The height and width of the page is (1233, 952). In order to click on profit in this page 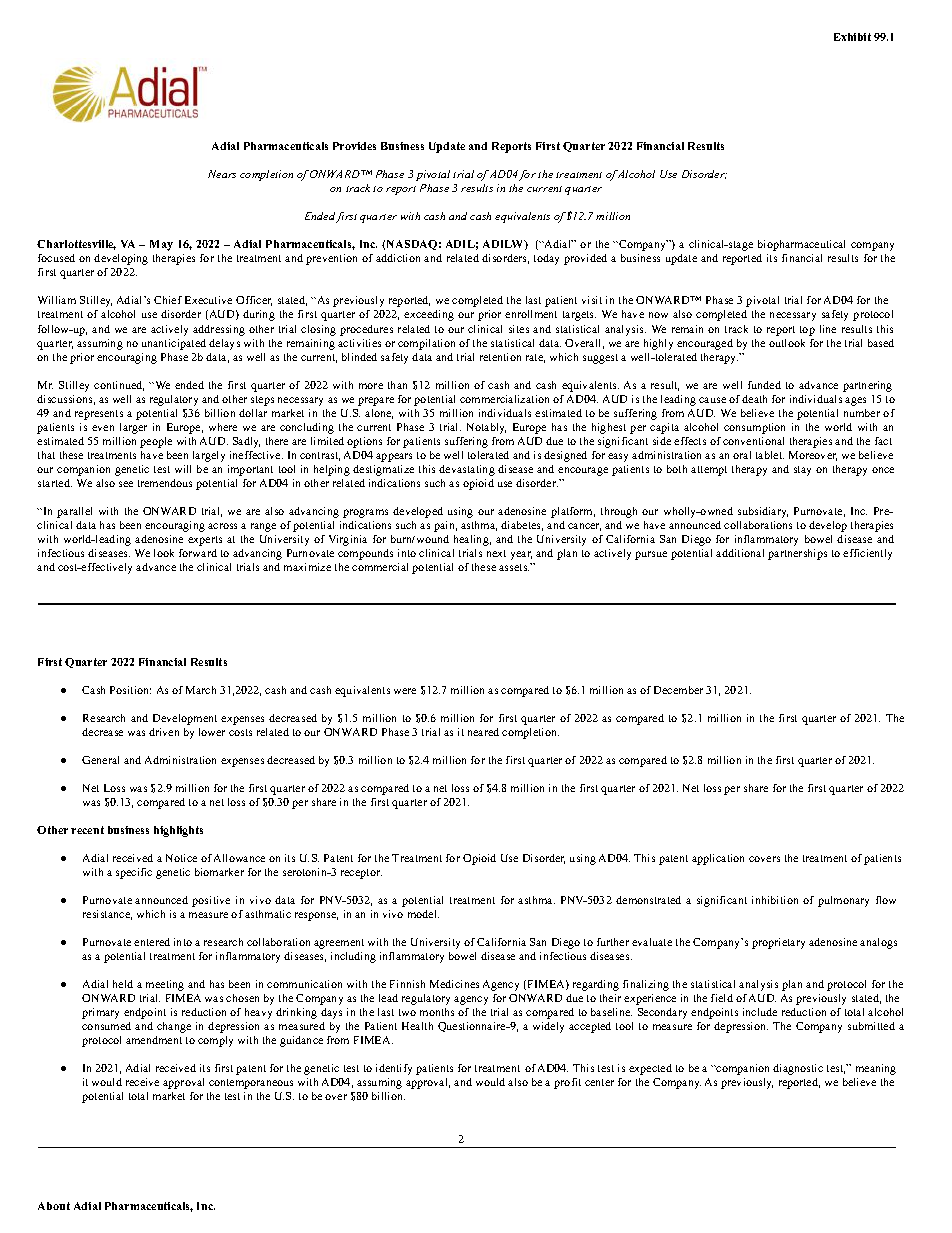, I will do `click(567, 1083)`.
